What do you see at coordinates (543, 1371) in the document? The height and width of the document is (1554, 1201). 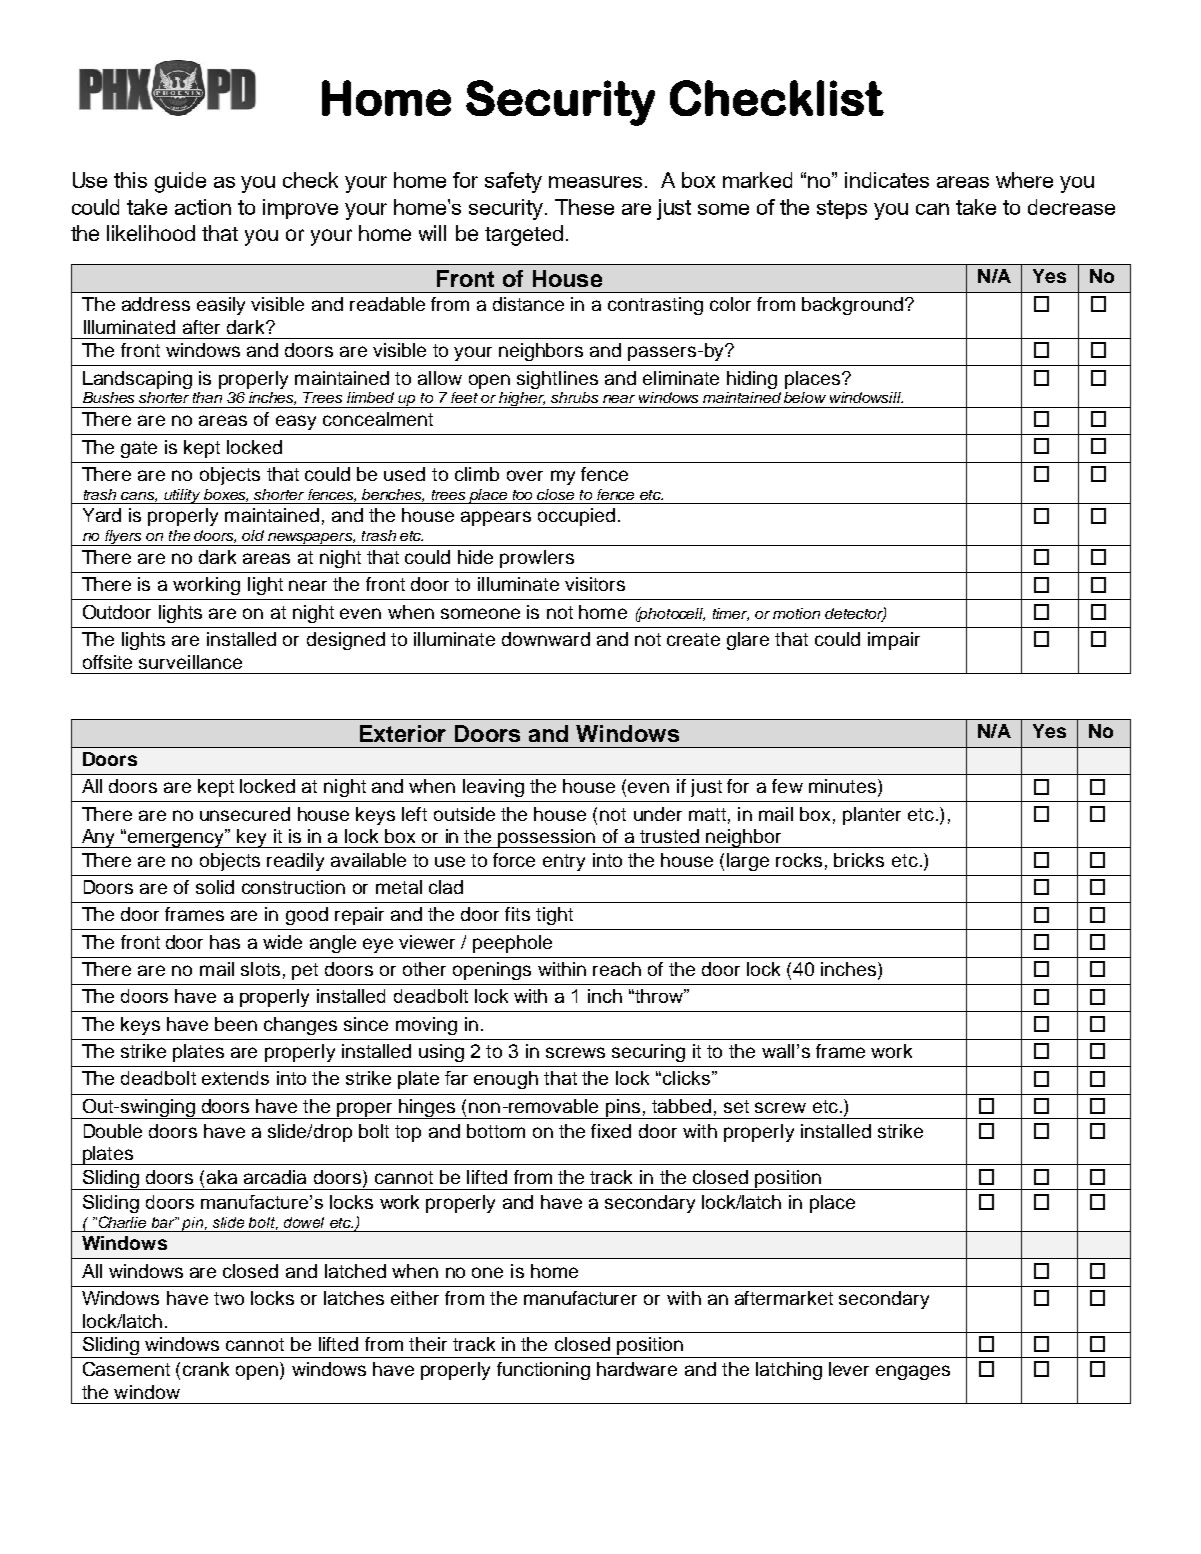 I see `functioning` at bounding box center [543, 1371].
